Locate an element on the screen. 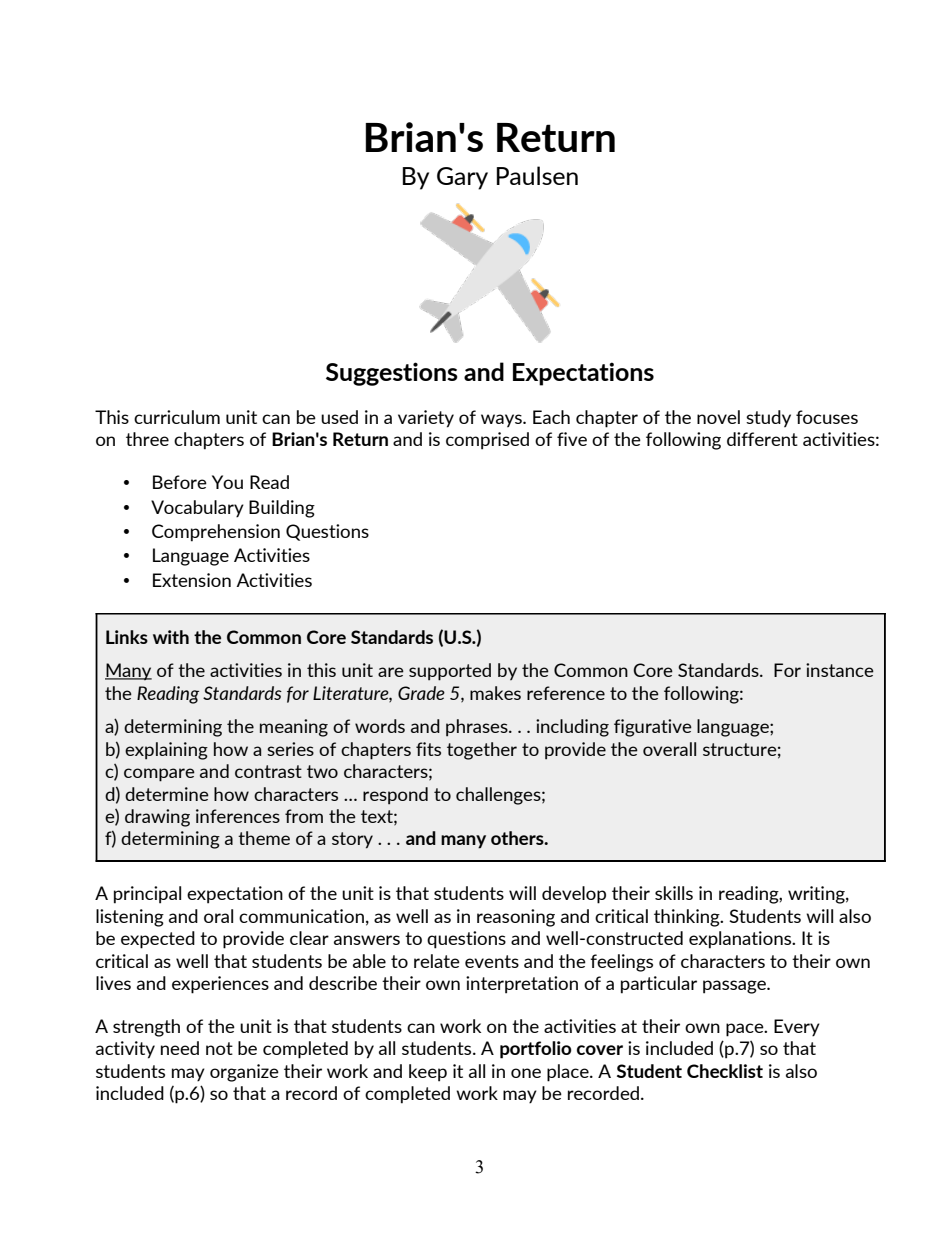  Gary is located at coordinates (462, 178).
